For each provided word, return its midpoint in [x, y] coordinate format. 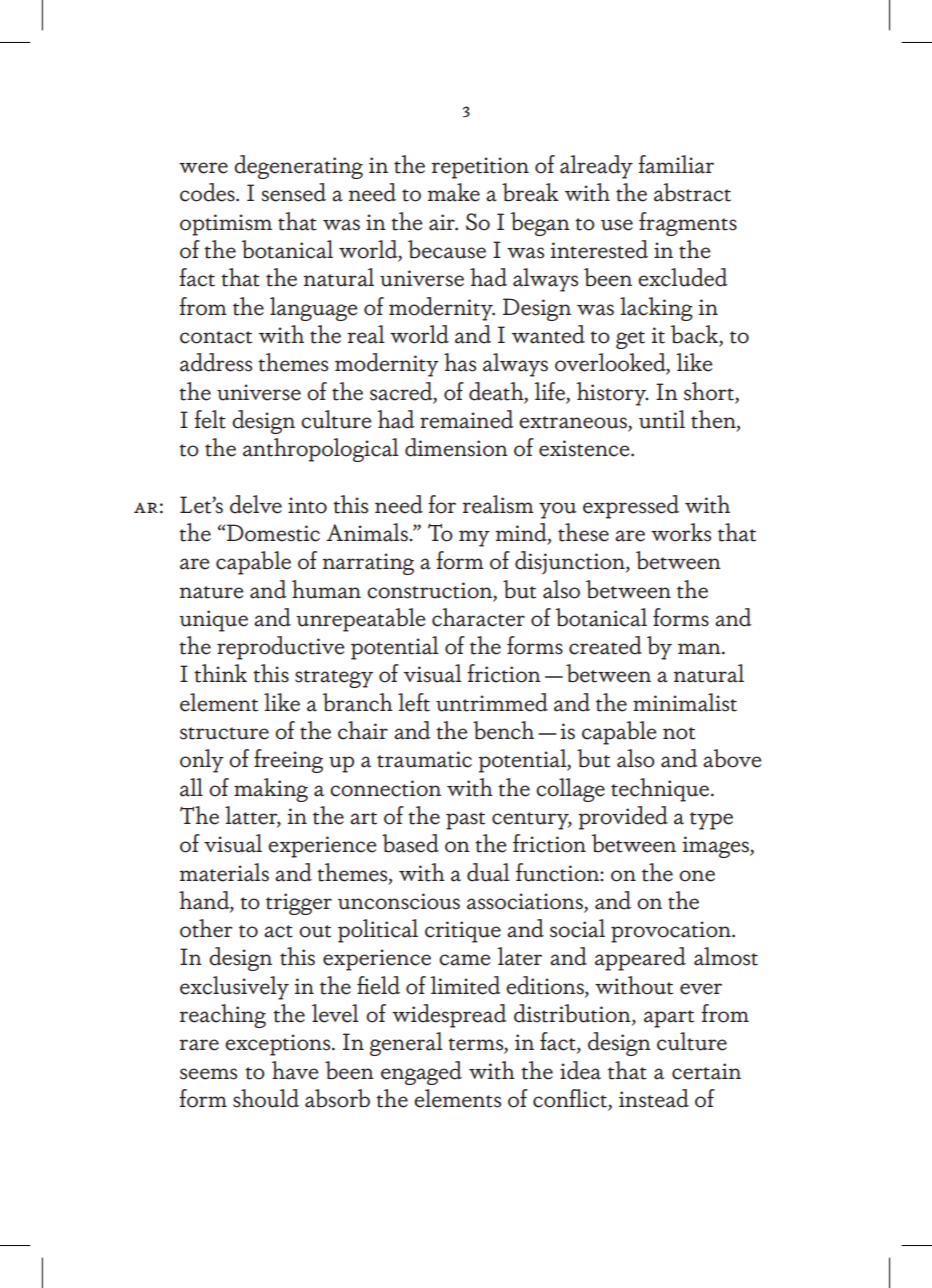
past [465, 821]
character [478, 617]
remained [466, 419]
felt [210, 419]
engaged [421, 1073]
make [454, 192]
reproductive [281, 648]
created [605, 645]
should [266, 1098]
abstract [692, 192]
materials [224, 872]
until [662, 419]
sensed [293, 192]
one [697, 876]
